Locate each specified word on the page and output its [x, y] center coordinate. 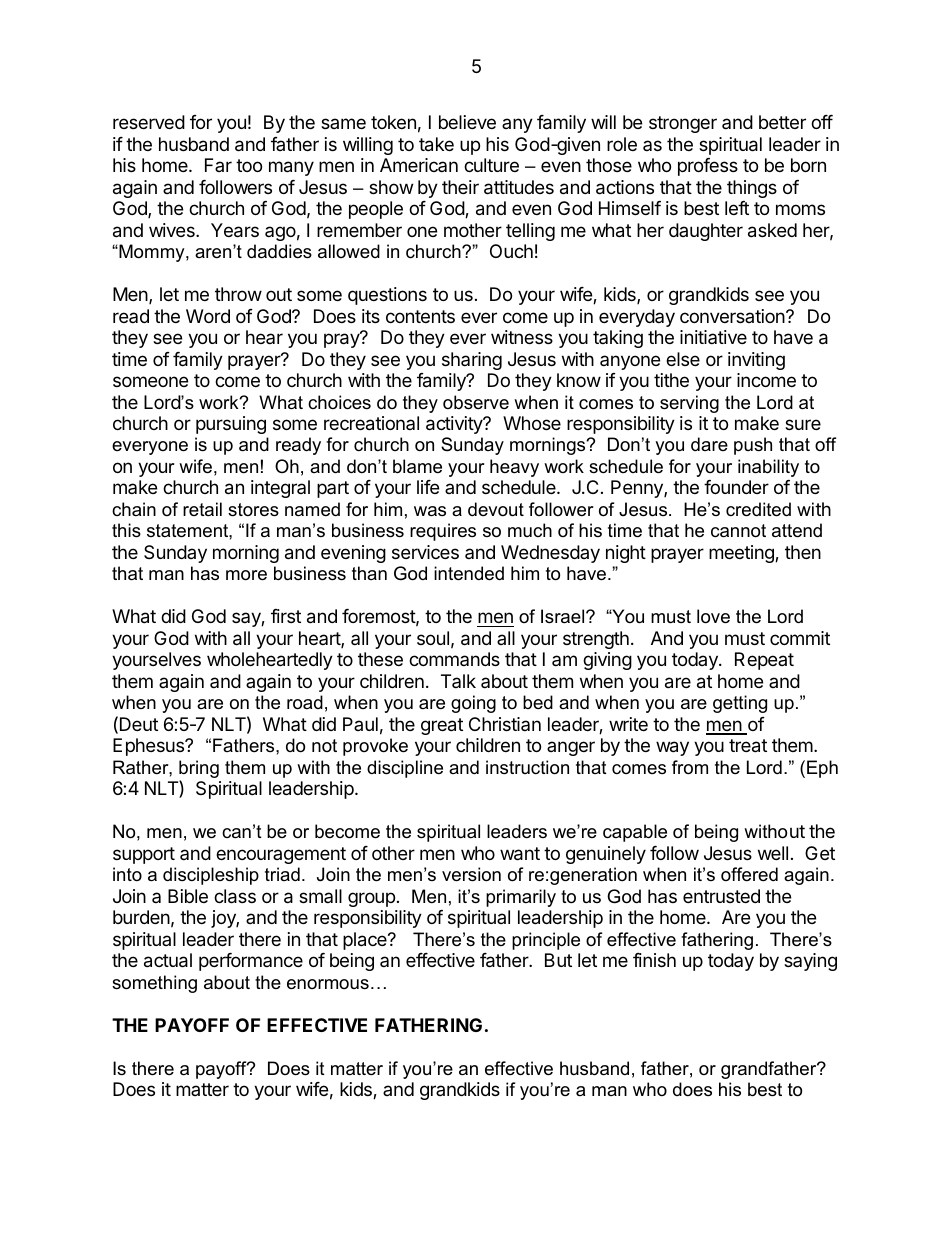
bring [199, 770]
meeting [742, 554]
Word [208, 316]
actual [168, 960]
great [442, 726]
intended [469, 573]
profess [708, 167]
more [246, 575]
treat [748, 746]
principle [546, 941]
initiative [713, 337]
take [436, 144]
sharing [472, 361]
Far [218, 165]
